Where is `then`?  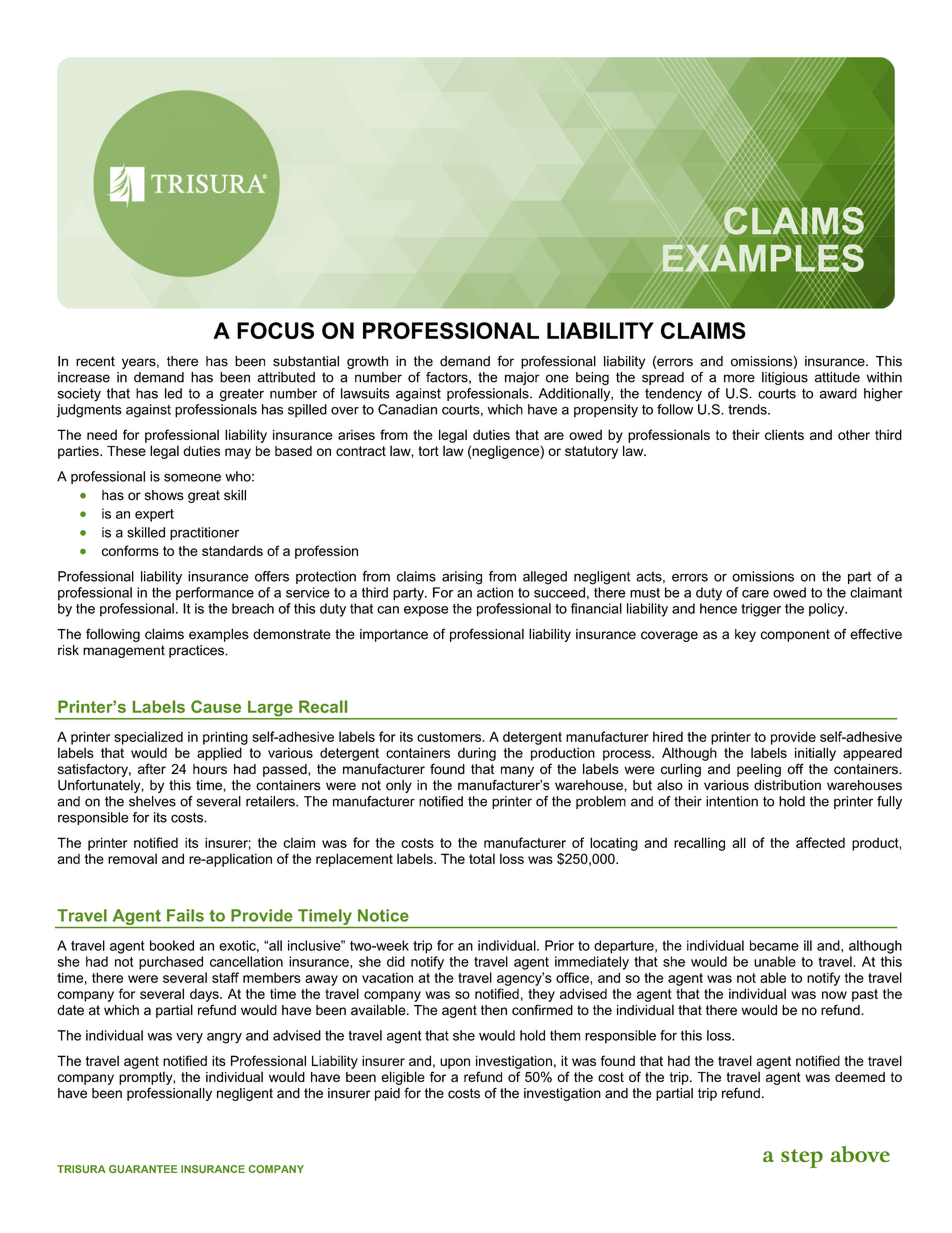
then is located at coordinates (494, 1010).
